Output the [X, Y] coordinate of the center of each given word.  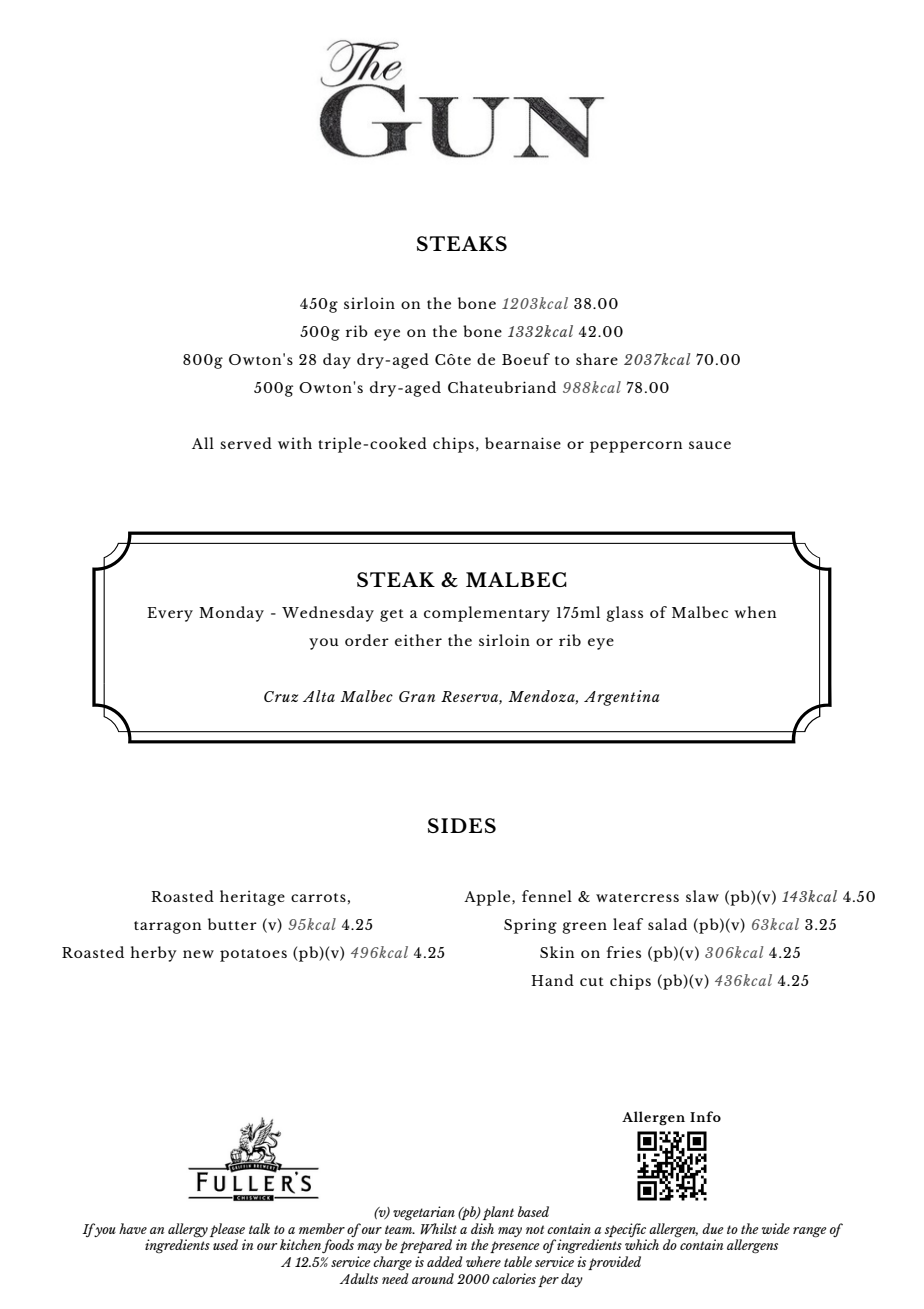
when [755, 612]
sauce [710, 445]
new [198, 954]
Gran [417, 696]
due [713, 1228]
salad [667, 924]
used [225, 1244]
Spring [530, 926]
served [246, 443]
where [483, 1261]
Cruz [281, 696]
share [597, 359]
